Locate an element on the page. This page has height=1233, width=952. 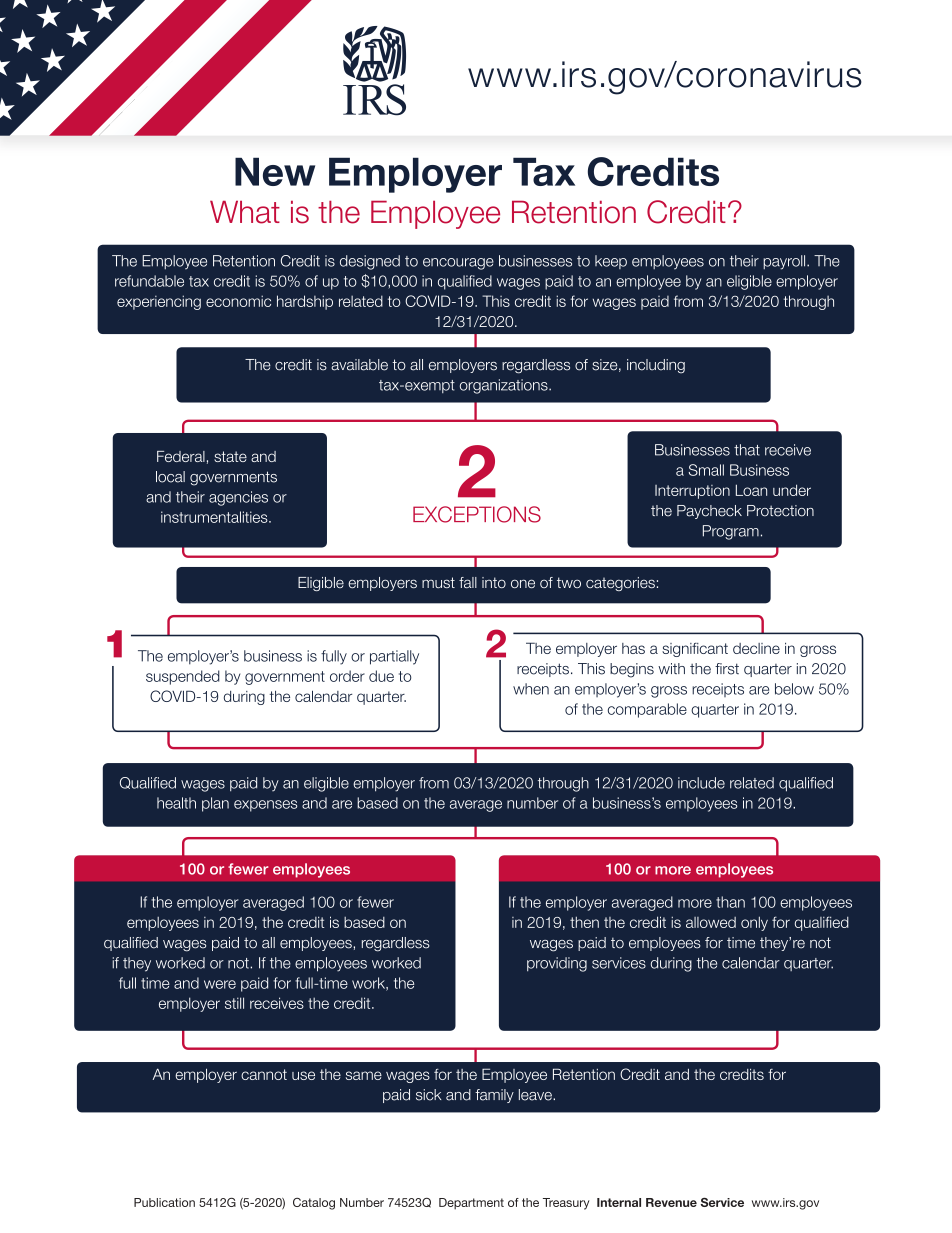
rst is located at coordinates (731, 669).
